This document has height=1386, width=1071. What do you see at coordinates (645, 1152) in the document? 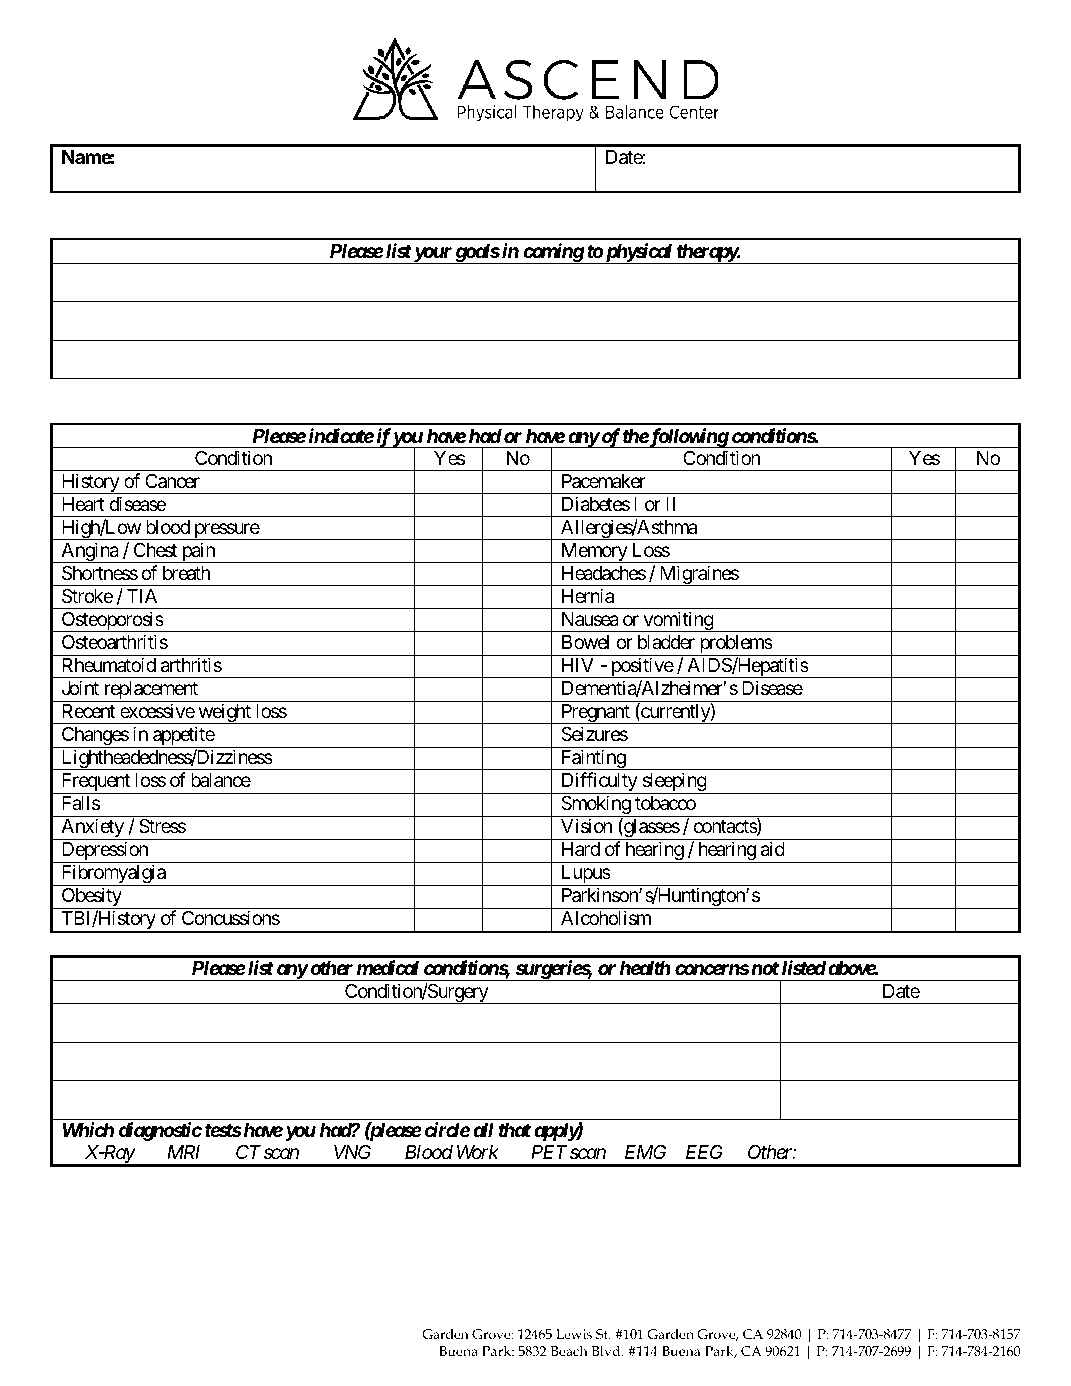
I see `EMG` at bounding box center [645, 1152].
